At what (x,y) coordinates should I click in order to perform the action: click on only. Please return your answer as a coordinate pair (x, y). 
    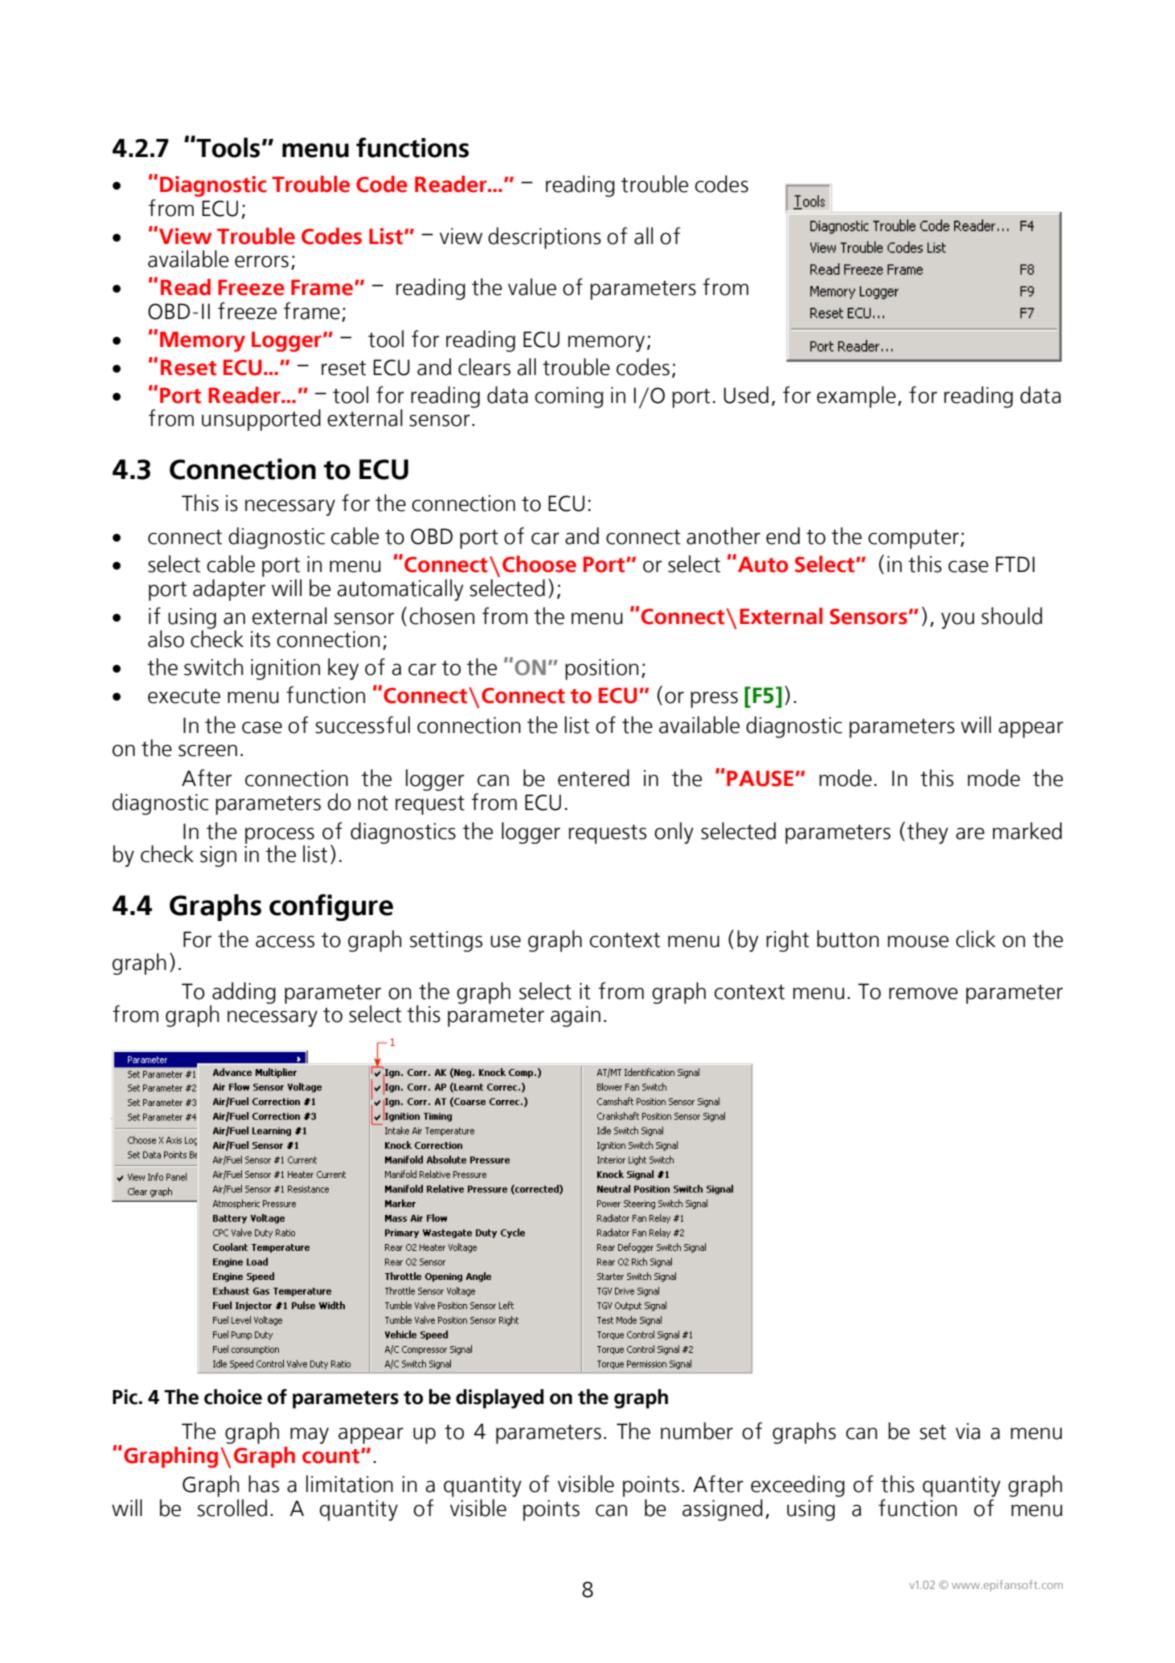
    Looking at the image, I should click on (674, 833).
